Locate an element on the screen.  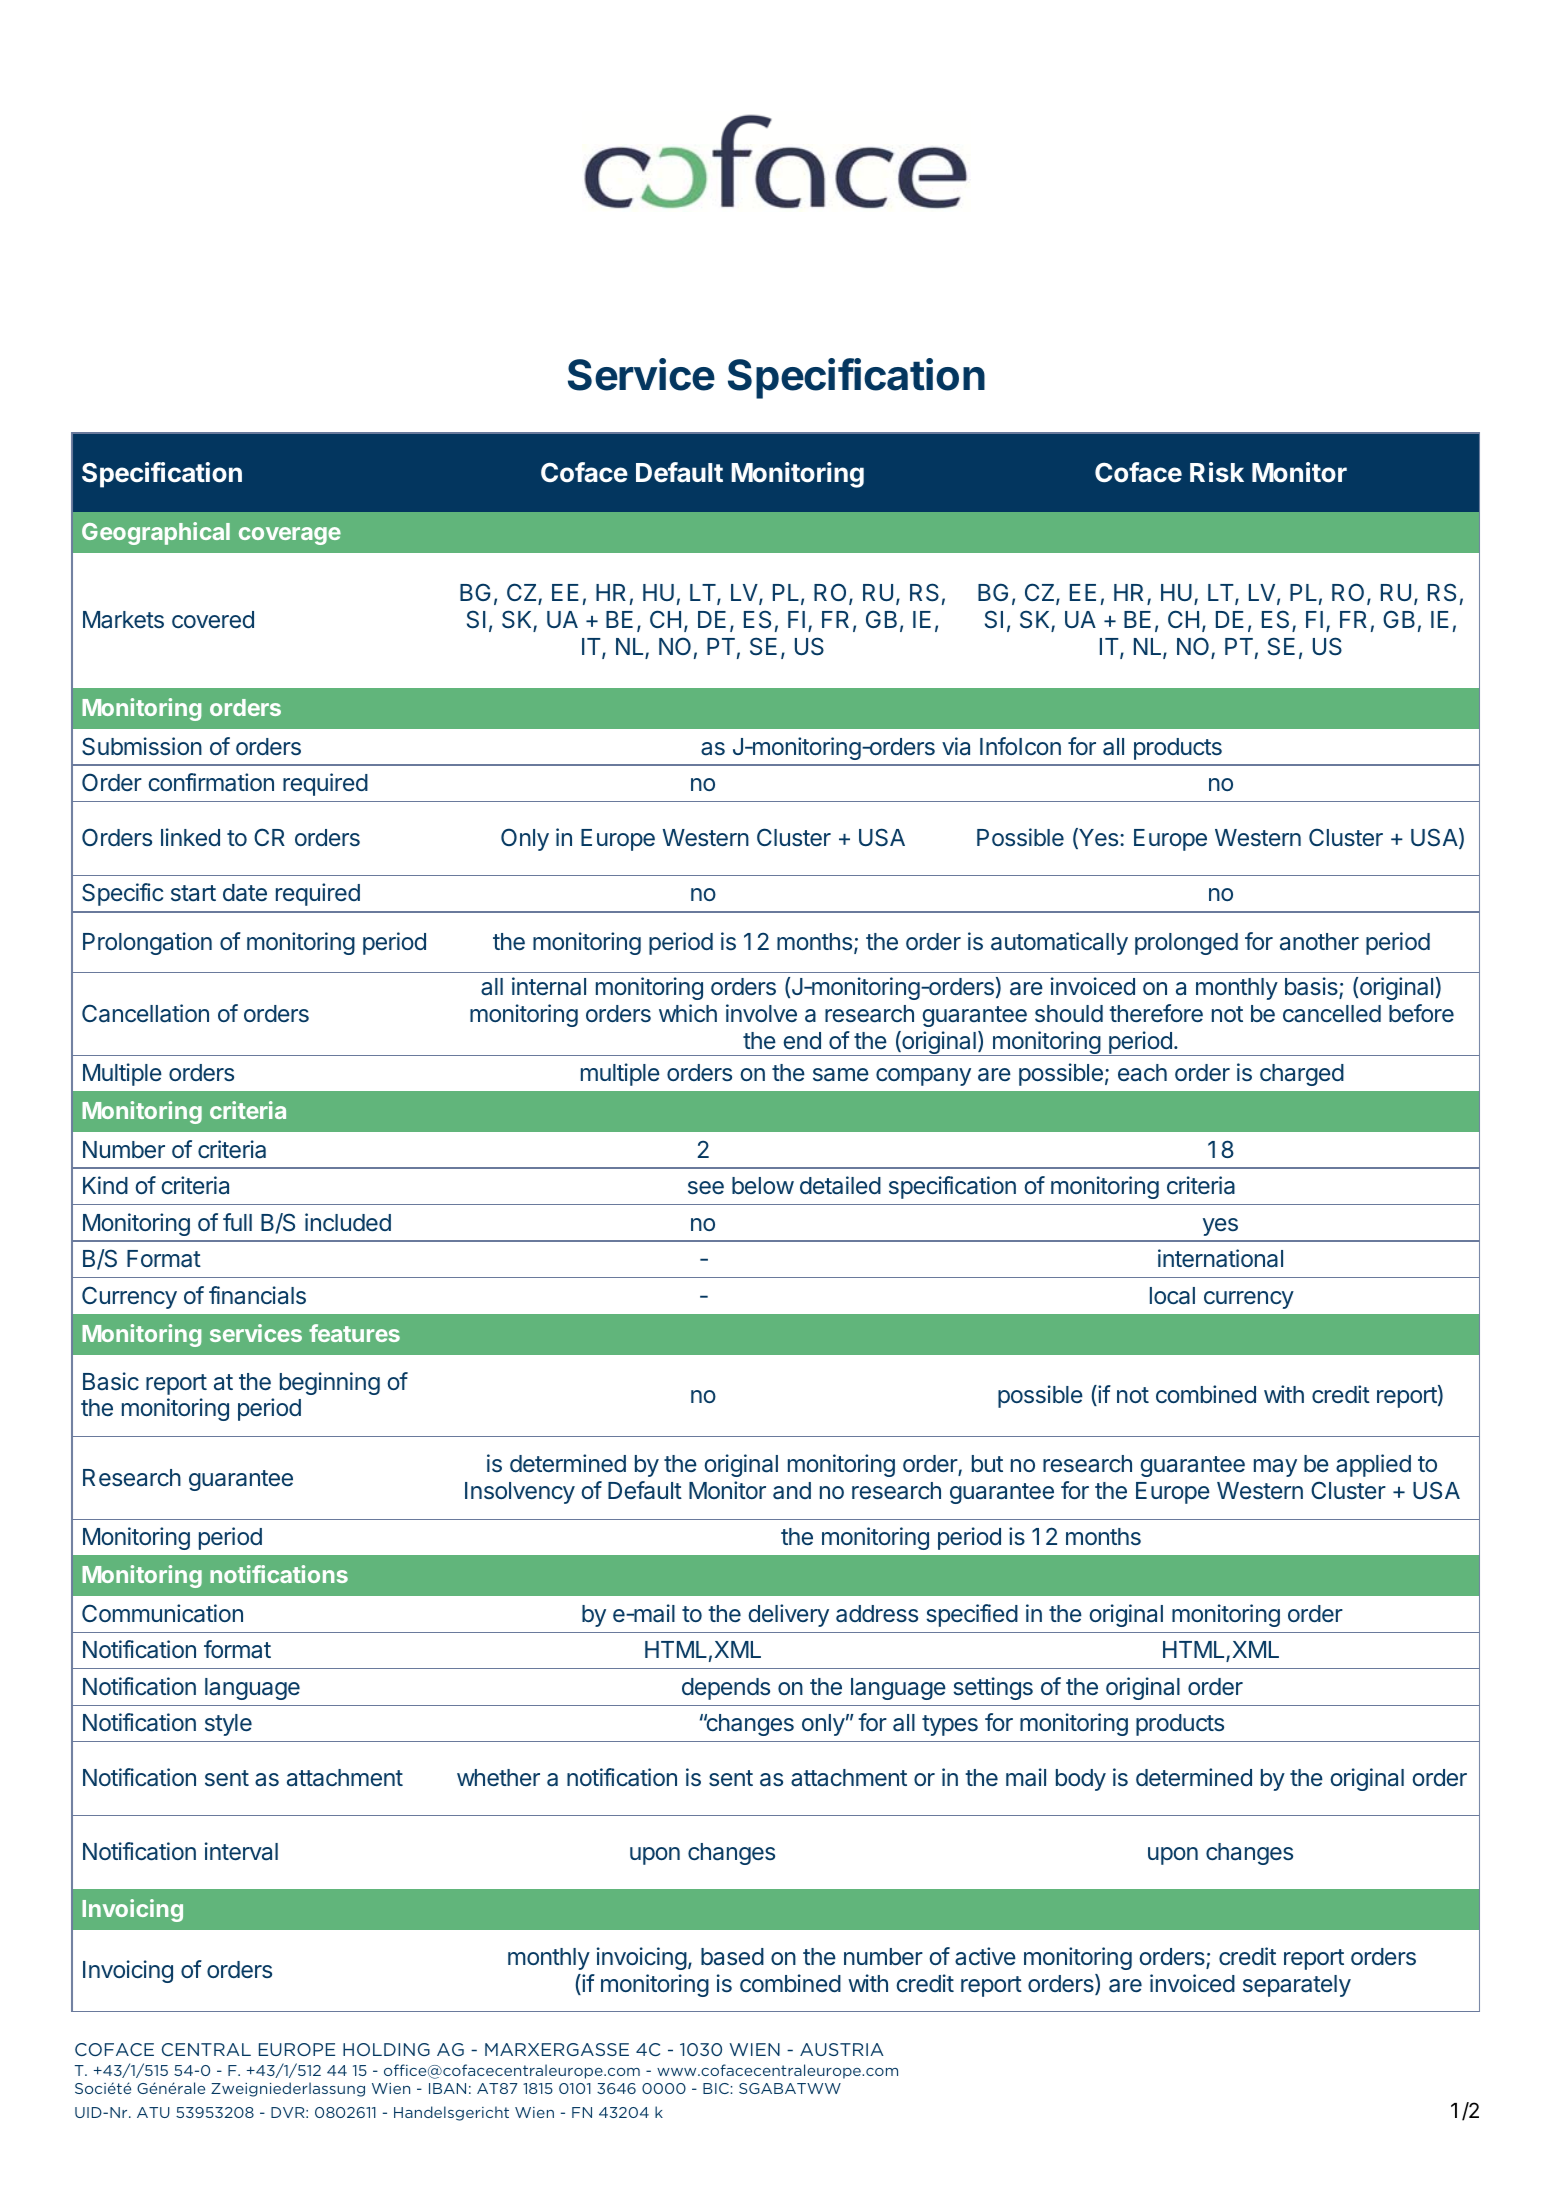
linked is located at coordinates (190, 837).
